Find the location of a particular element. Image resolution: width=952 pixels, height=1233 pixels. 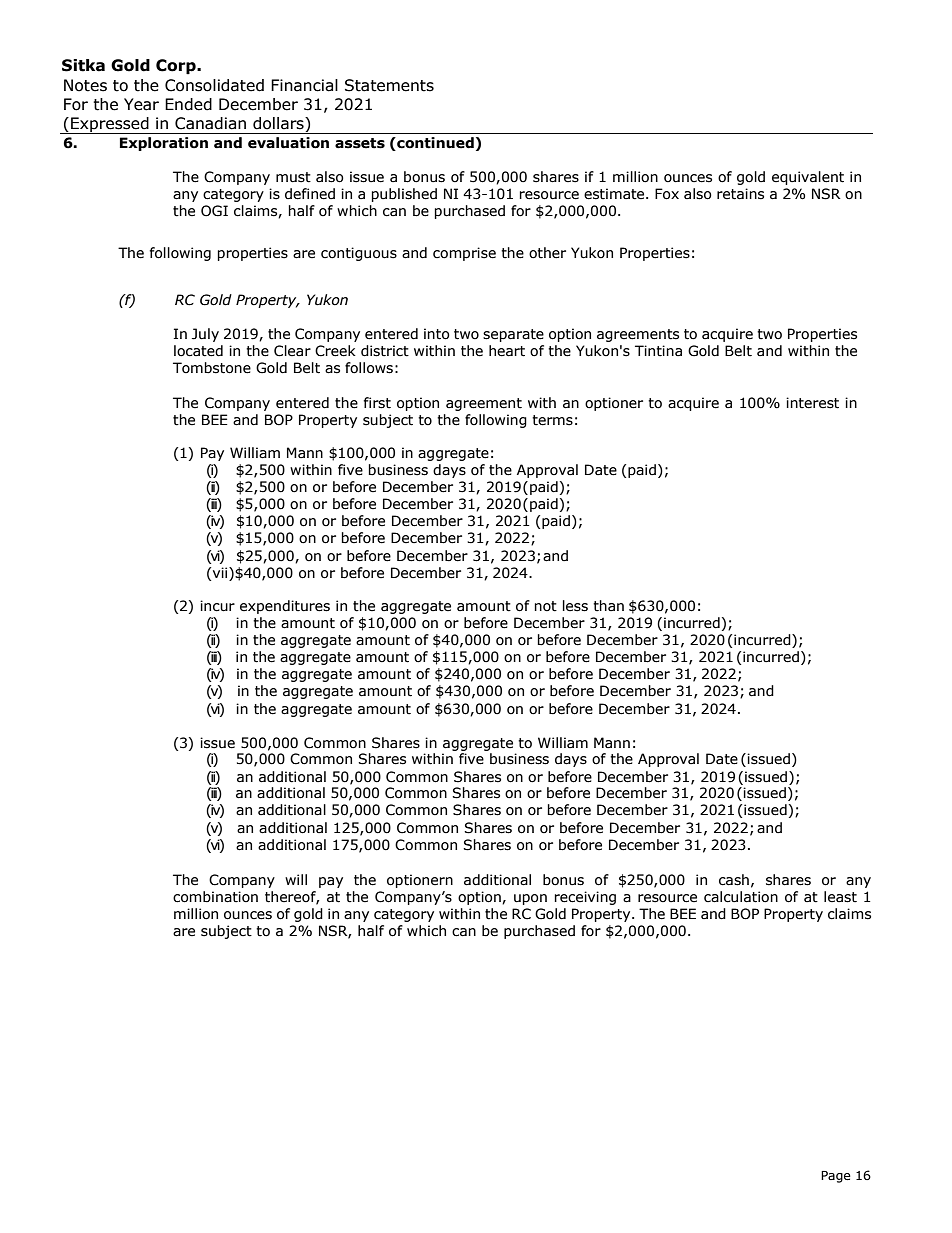

terms is located at coordinates (552, 420).
